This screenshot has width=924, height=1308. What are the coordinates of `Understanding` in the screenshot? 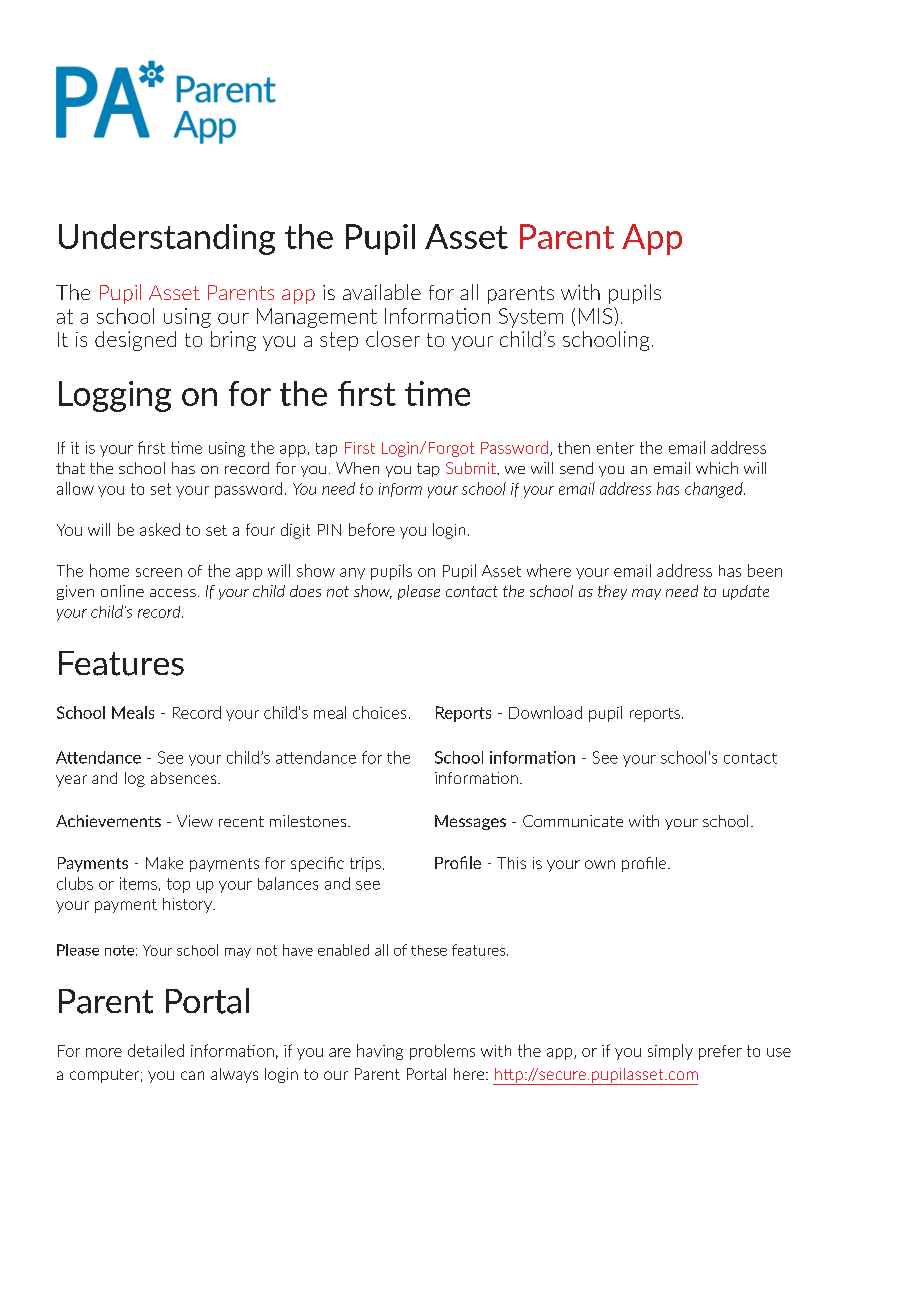 It's located at (167, 239).
